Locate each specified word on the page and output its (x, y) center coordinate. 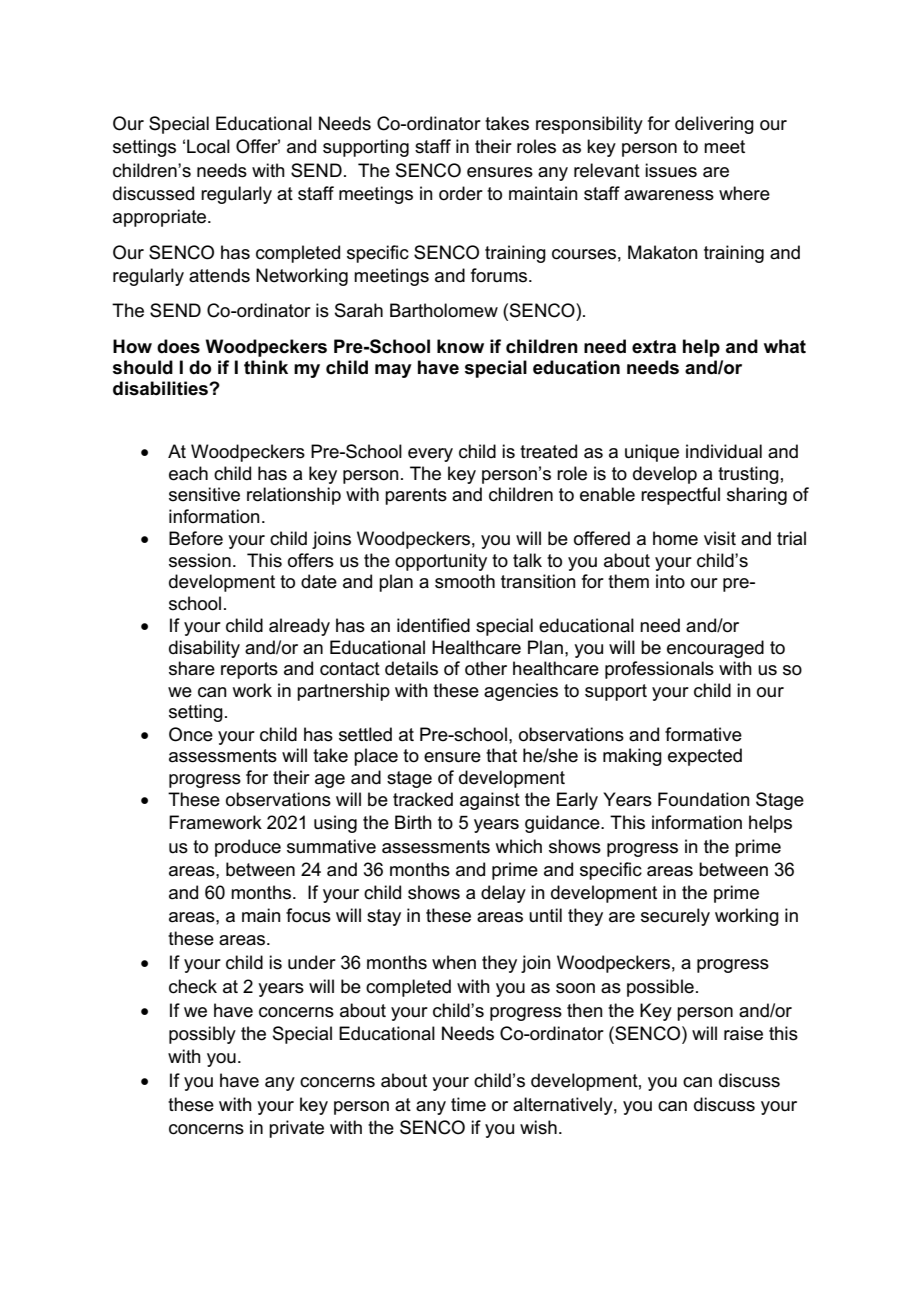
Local (208, 146)
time (468, 1104)
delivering (714, 125)
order (461, 193)
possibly (202, 1035)
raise (743, 1033)
